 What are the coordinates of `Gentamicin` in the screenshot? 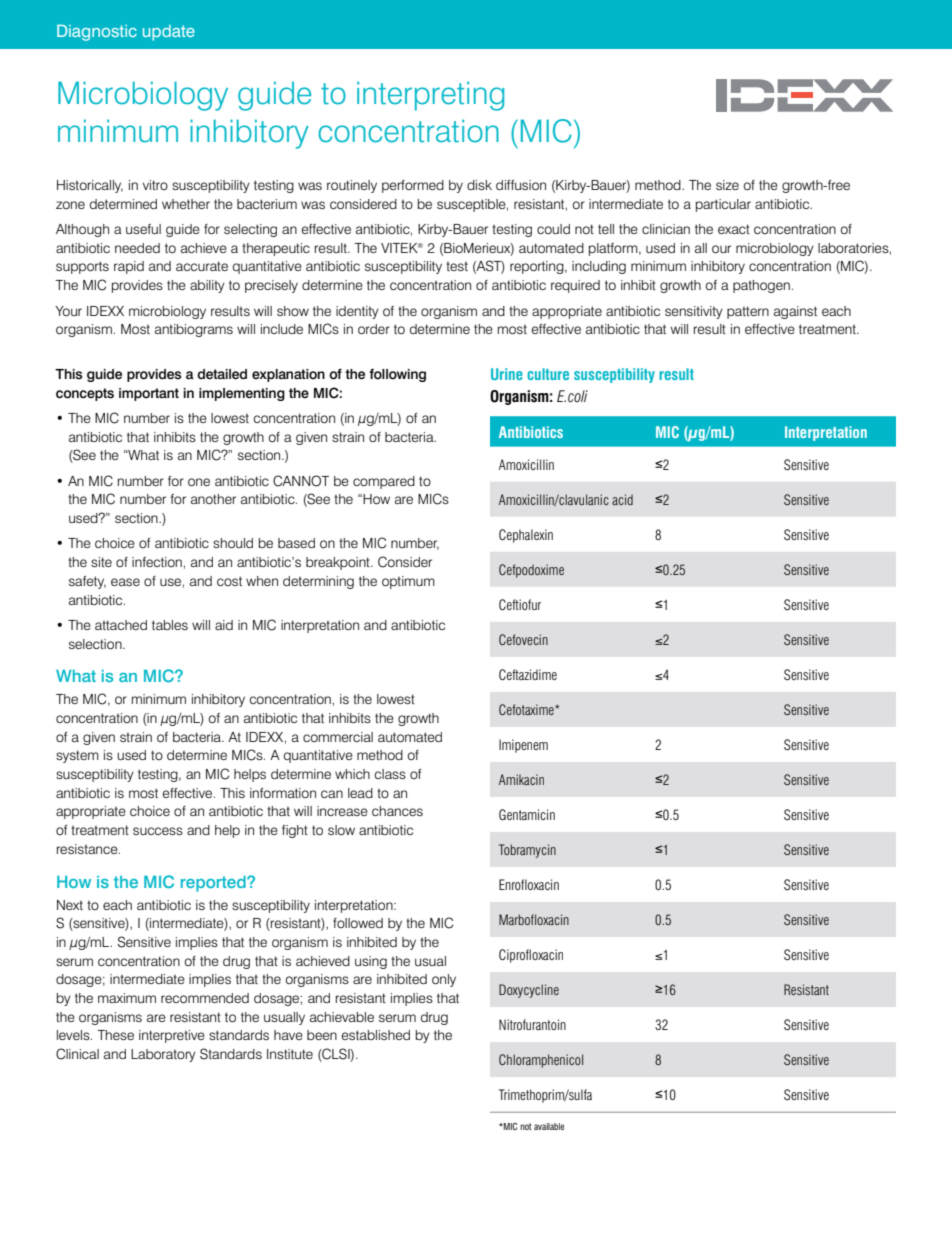 It's located at (527, 814).
